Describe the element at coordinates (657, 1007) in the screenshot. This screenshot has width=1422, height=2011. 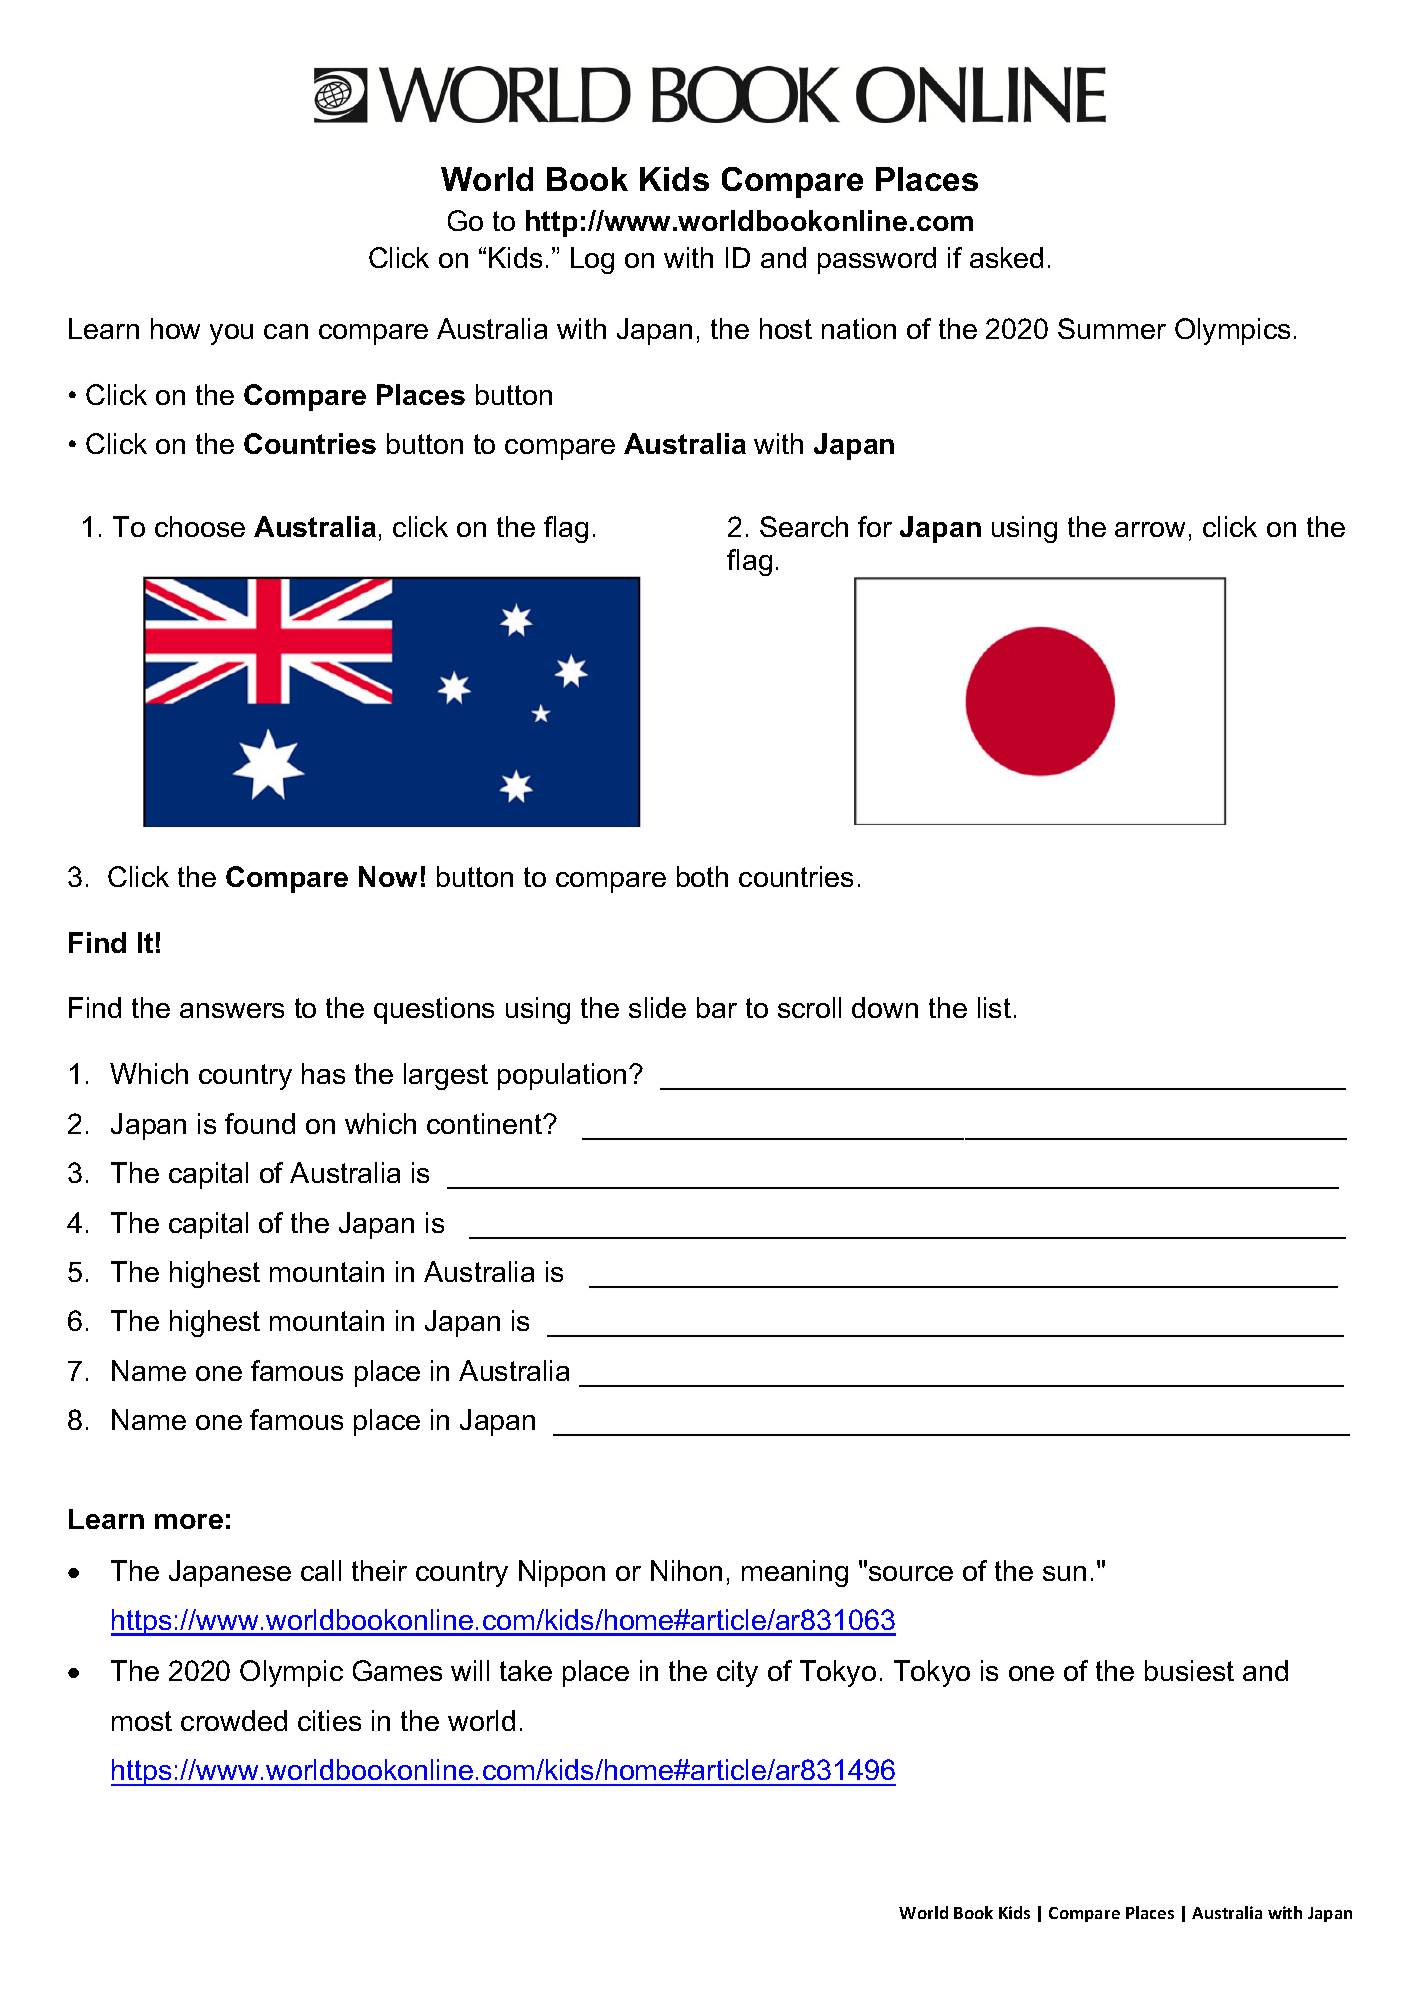
I see `slide` at that location.
